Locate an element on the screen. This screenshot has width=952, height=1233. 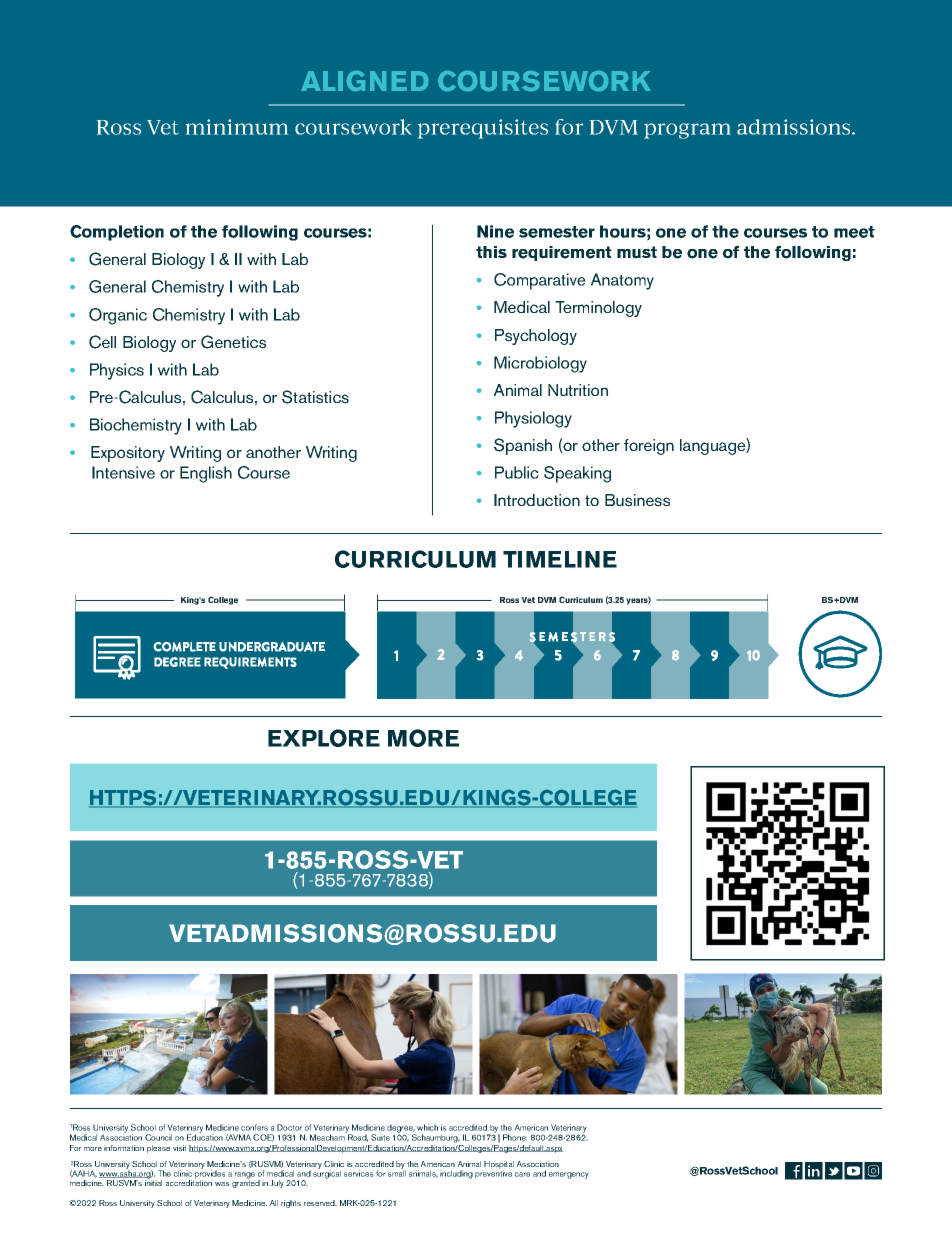
Business is located at coordinates (637, 500).
